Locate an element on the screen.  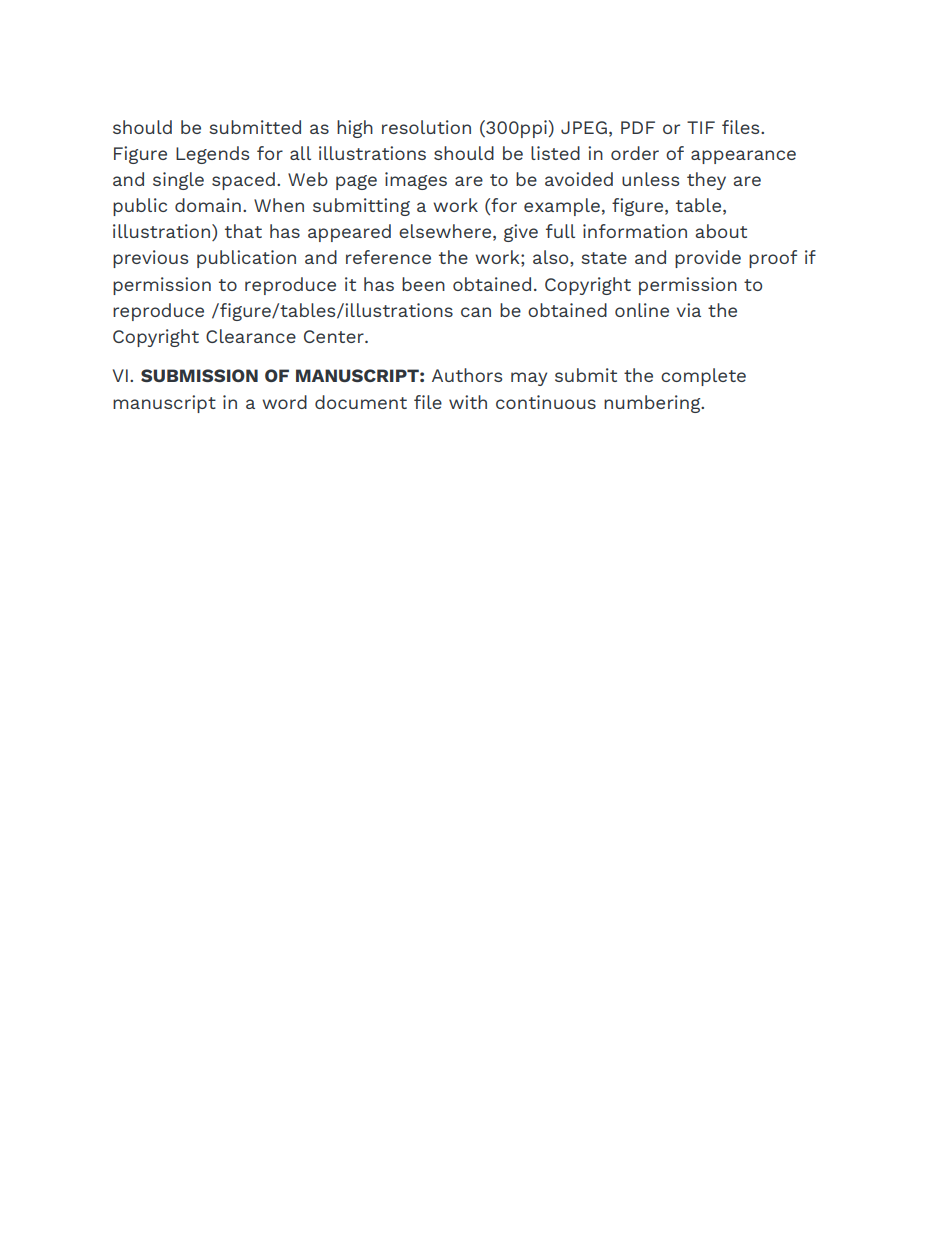
numbering is located at coordinates (653, 404).
